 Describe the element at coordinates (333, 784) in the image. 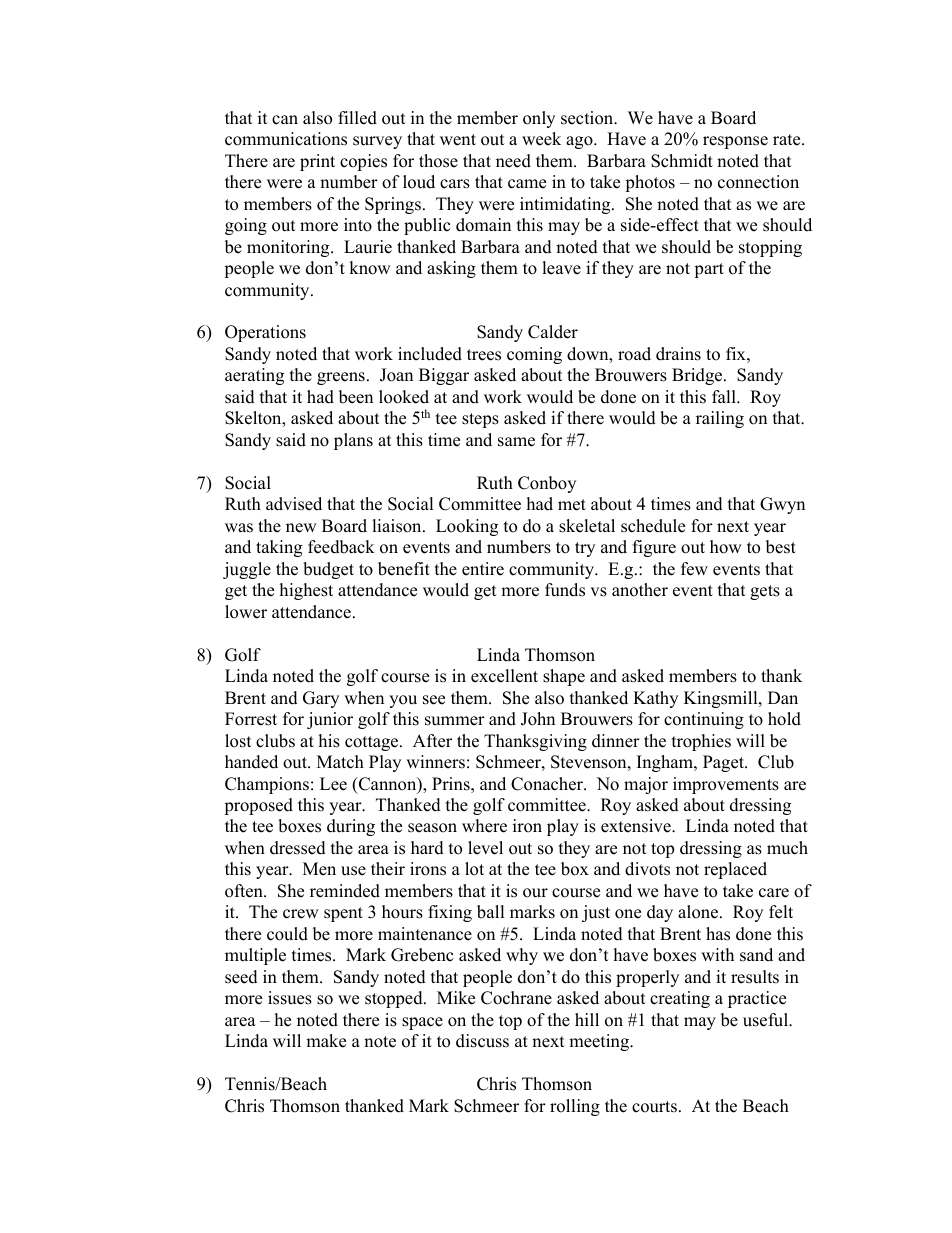

I see `Lee` at that location.
